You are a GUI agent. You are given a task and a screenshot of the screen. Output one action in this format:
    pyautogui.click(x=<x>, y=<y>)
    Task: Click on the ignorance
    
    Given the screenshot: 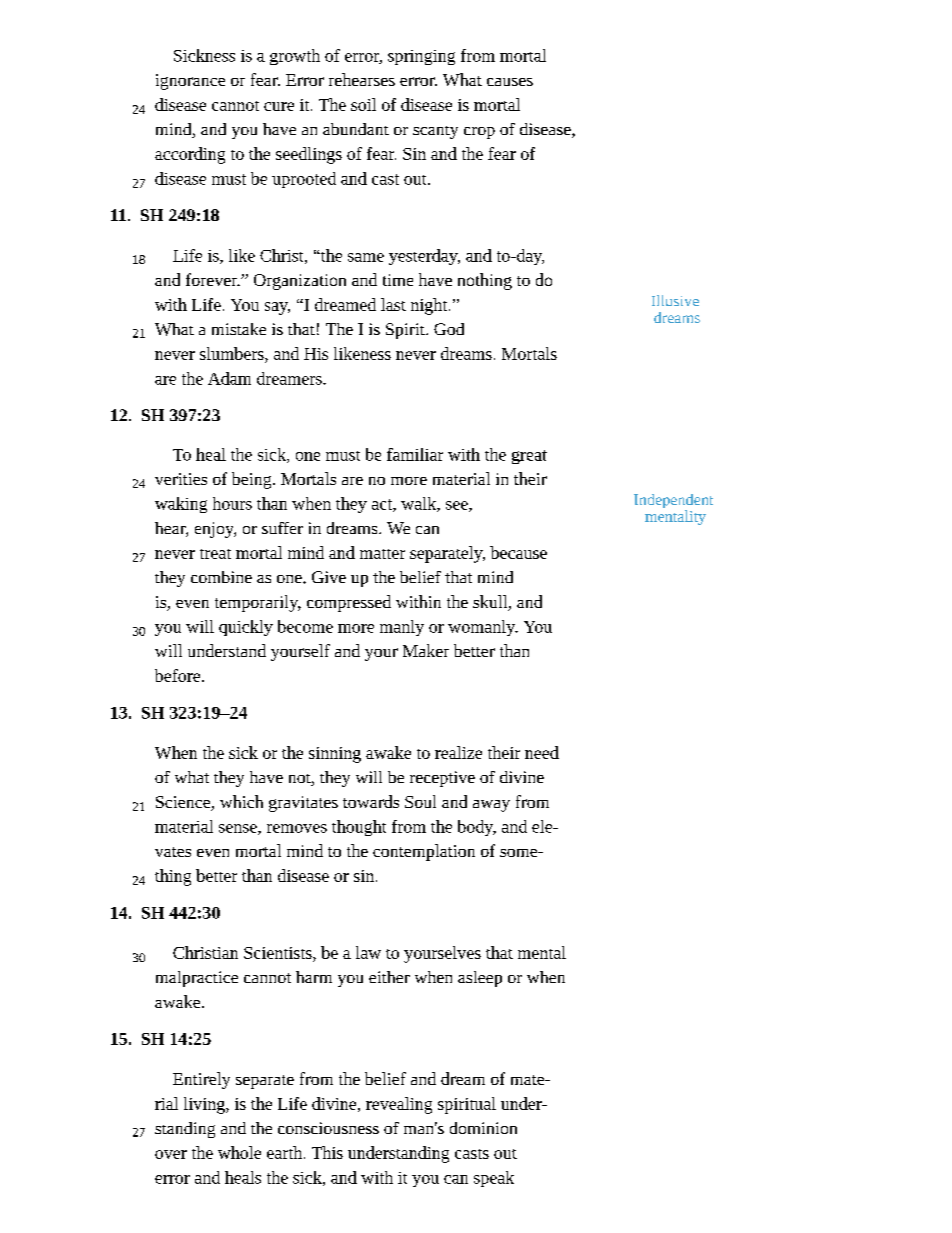 What is the action you would take?
    pyautogui.click(x=190, y=82)
